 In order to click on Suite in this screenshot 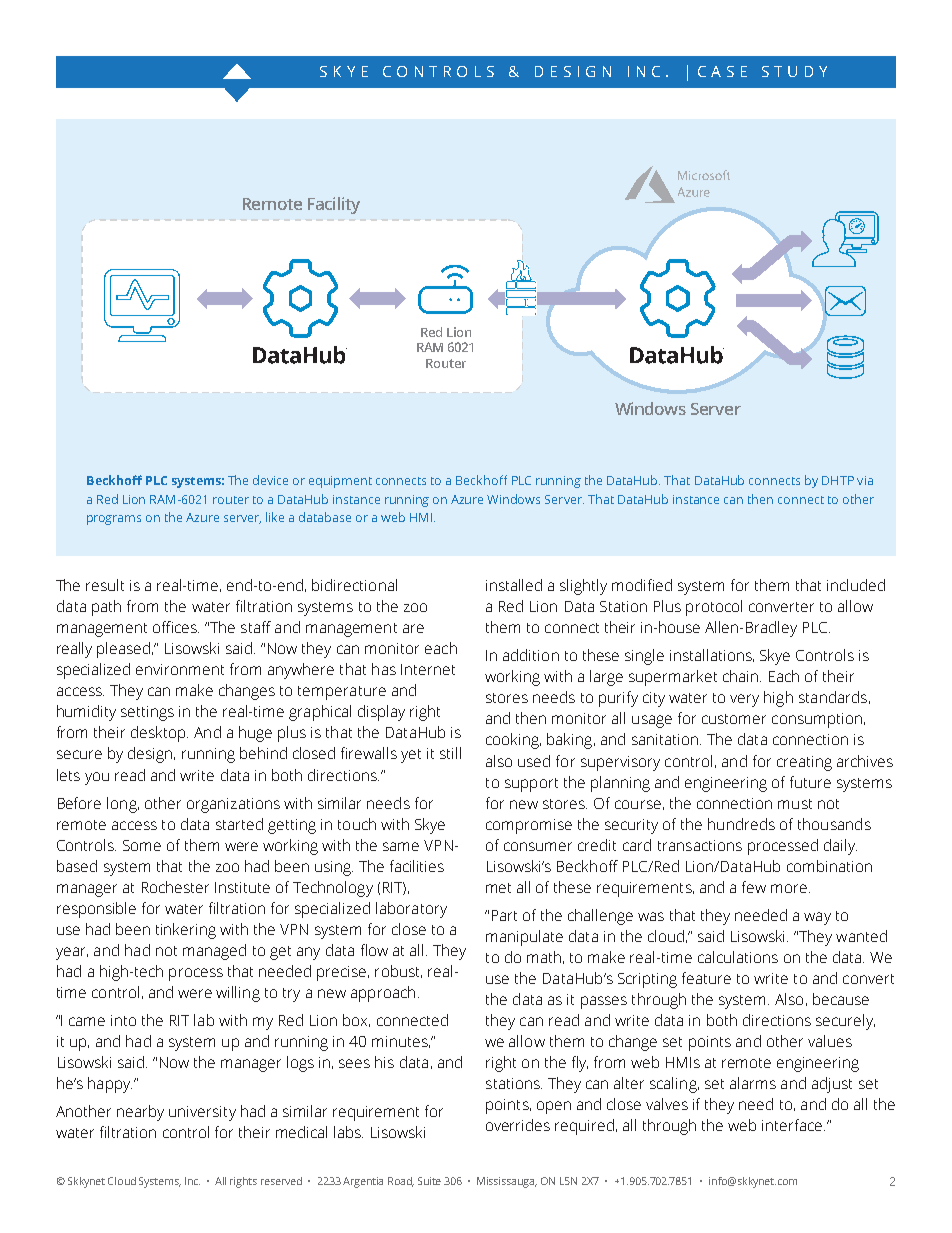, I will do `click(429, 1181)`.
